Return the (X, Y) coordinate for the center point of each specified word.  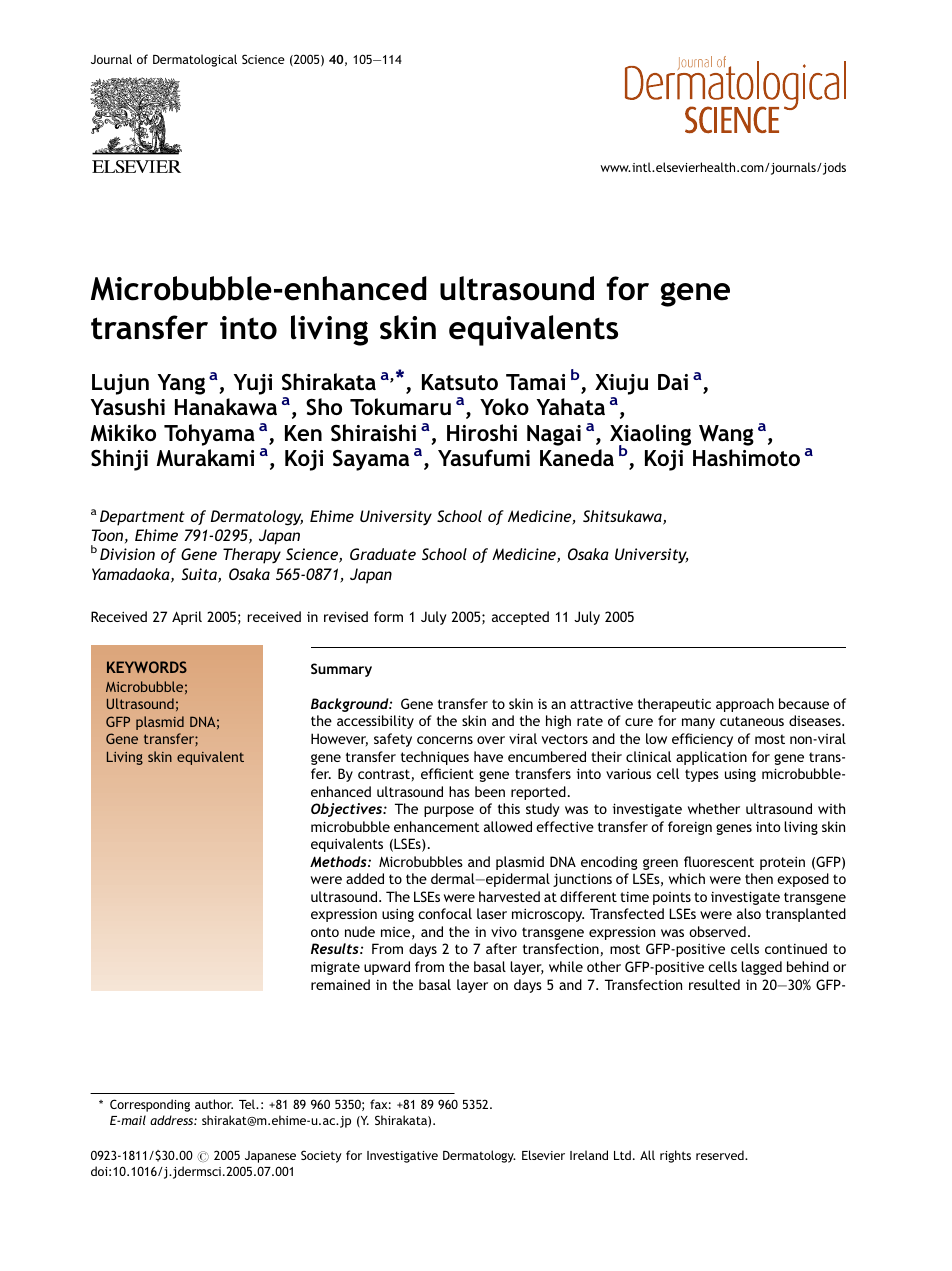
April (187, 618)
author (214, 1104)
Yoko (504, 406)
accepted (520, 618)
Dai (673, 382)
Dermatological (195, 60)
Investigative (402, 1157)
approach (745, 705)
